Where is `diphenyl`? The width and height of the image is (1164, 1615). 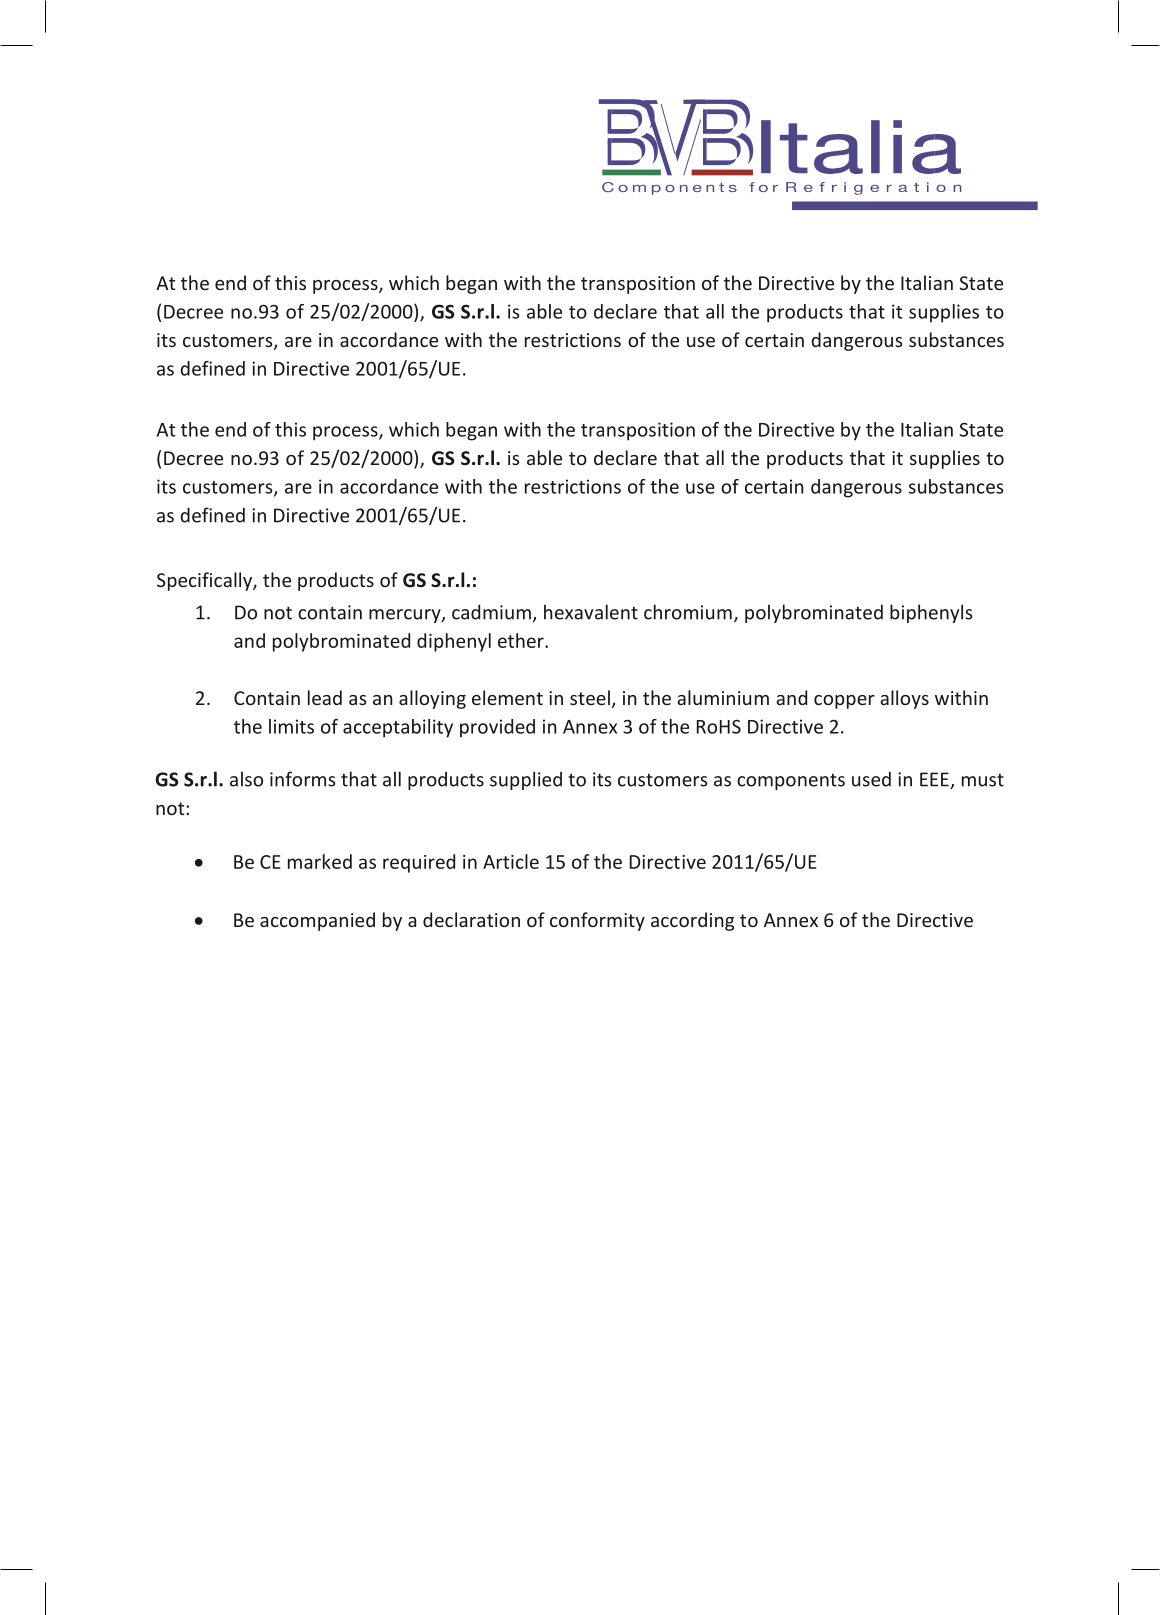 diphenyl is located at coordinates (454, 642).
